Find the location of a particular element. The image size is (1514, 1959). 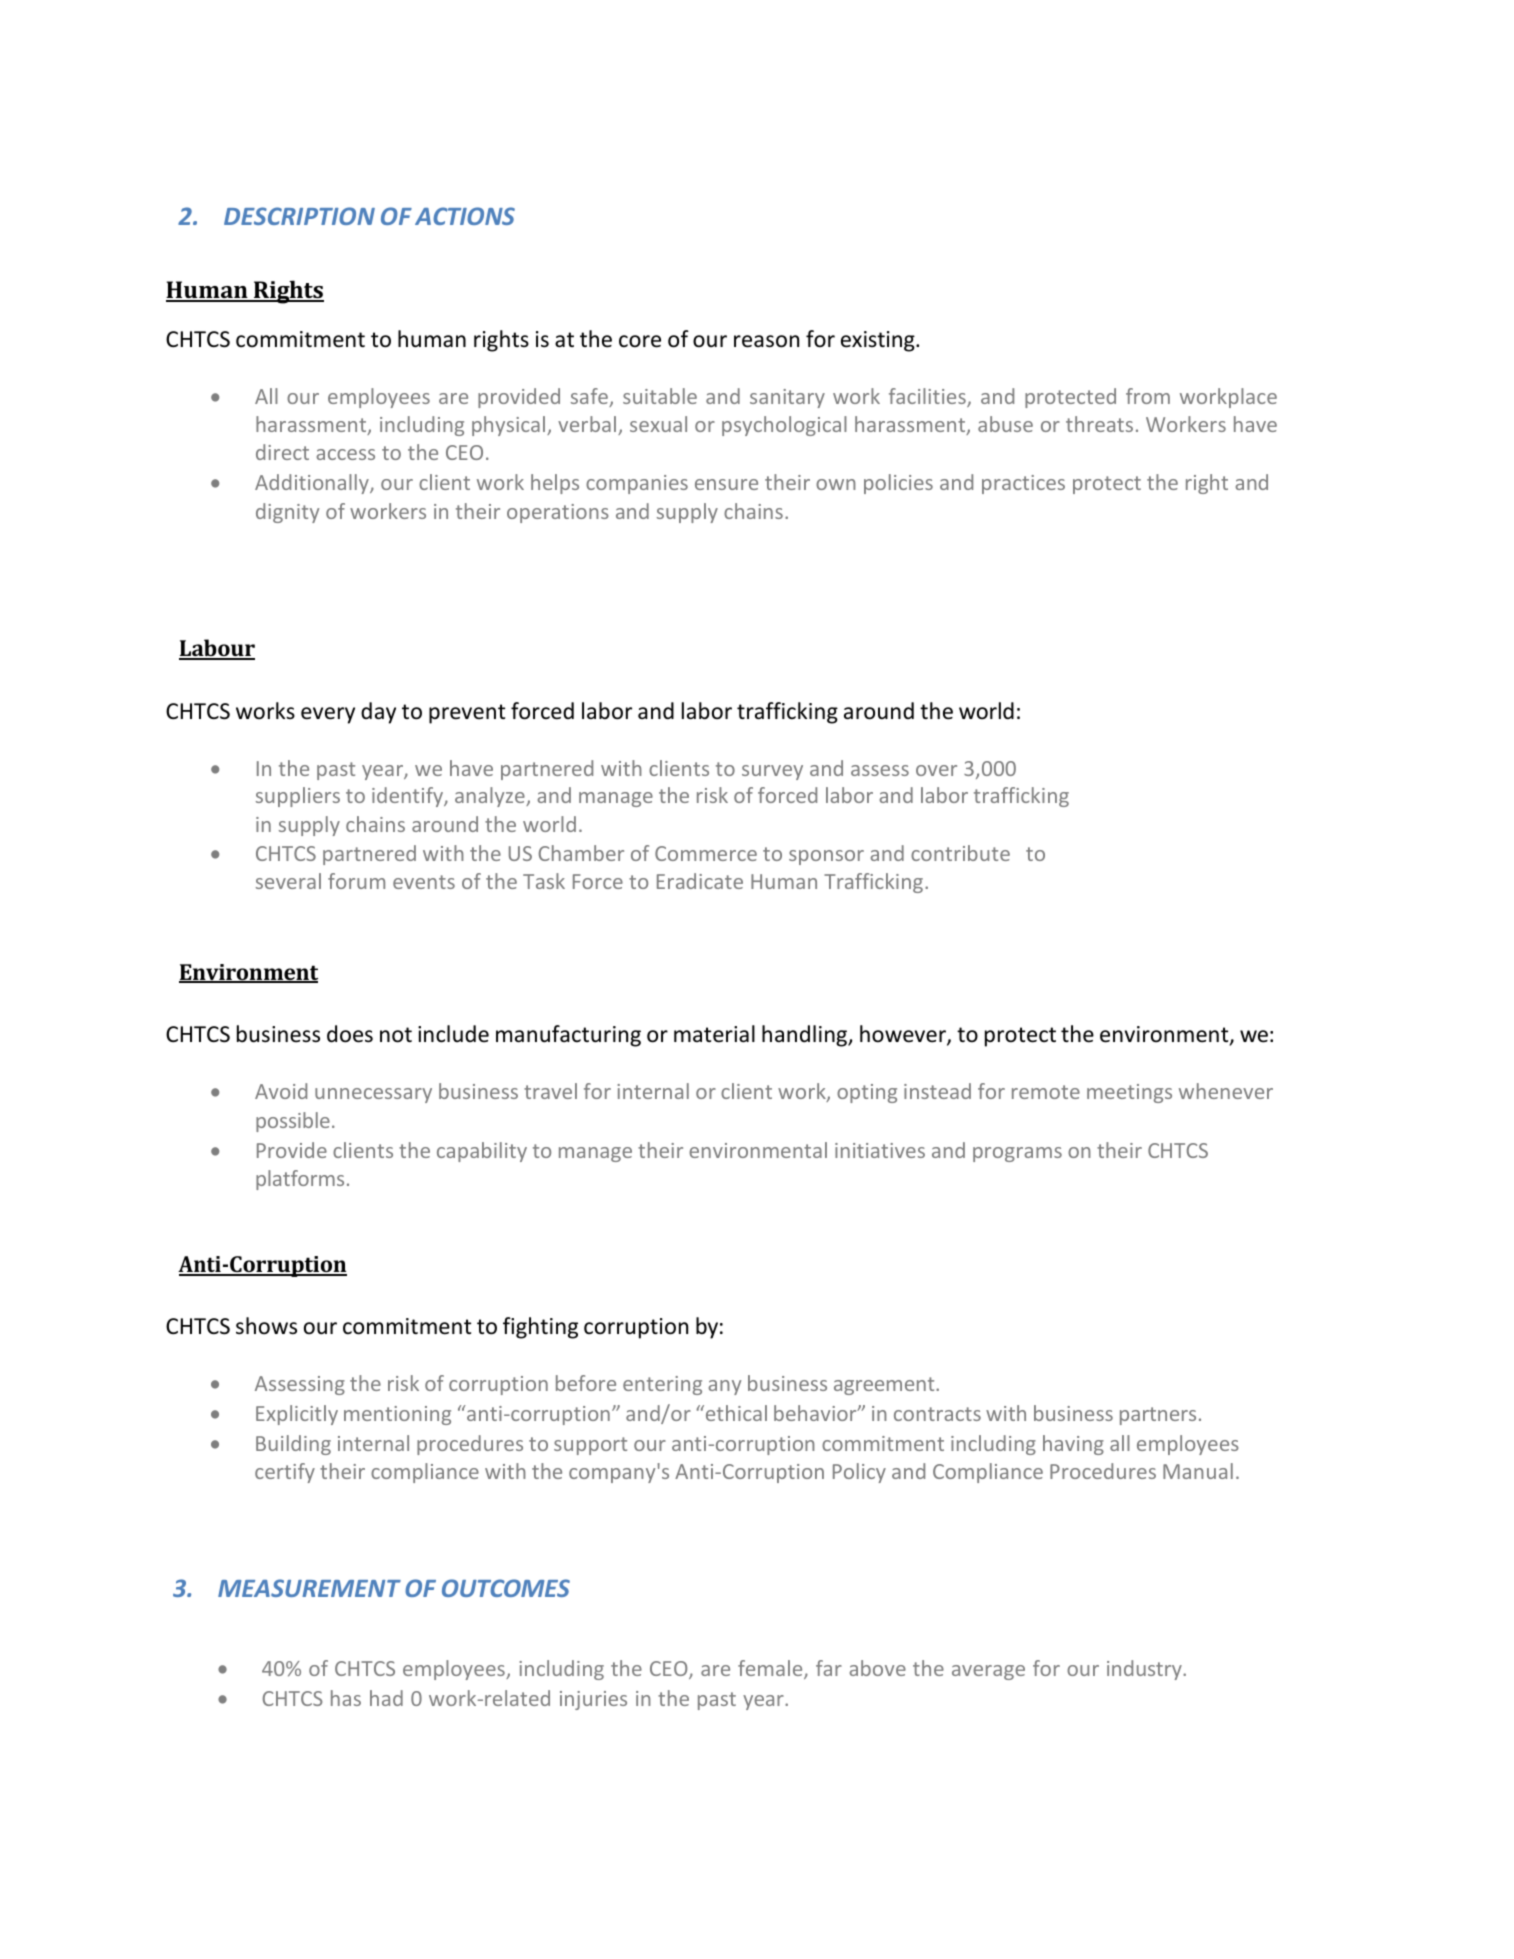

does is located at coordinates (350, 1034).
